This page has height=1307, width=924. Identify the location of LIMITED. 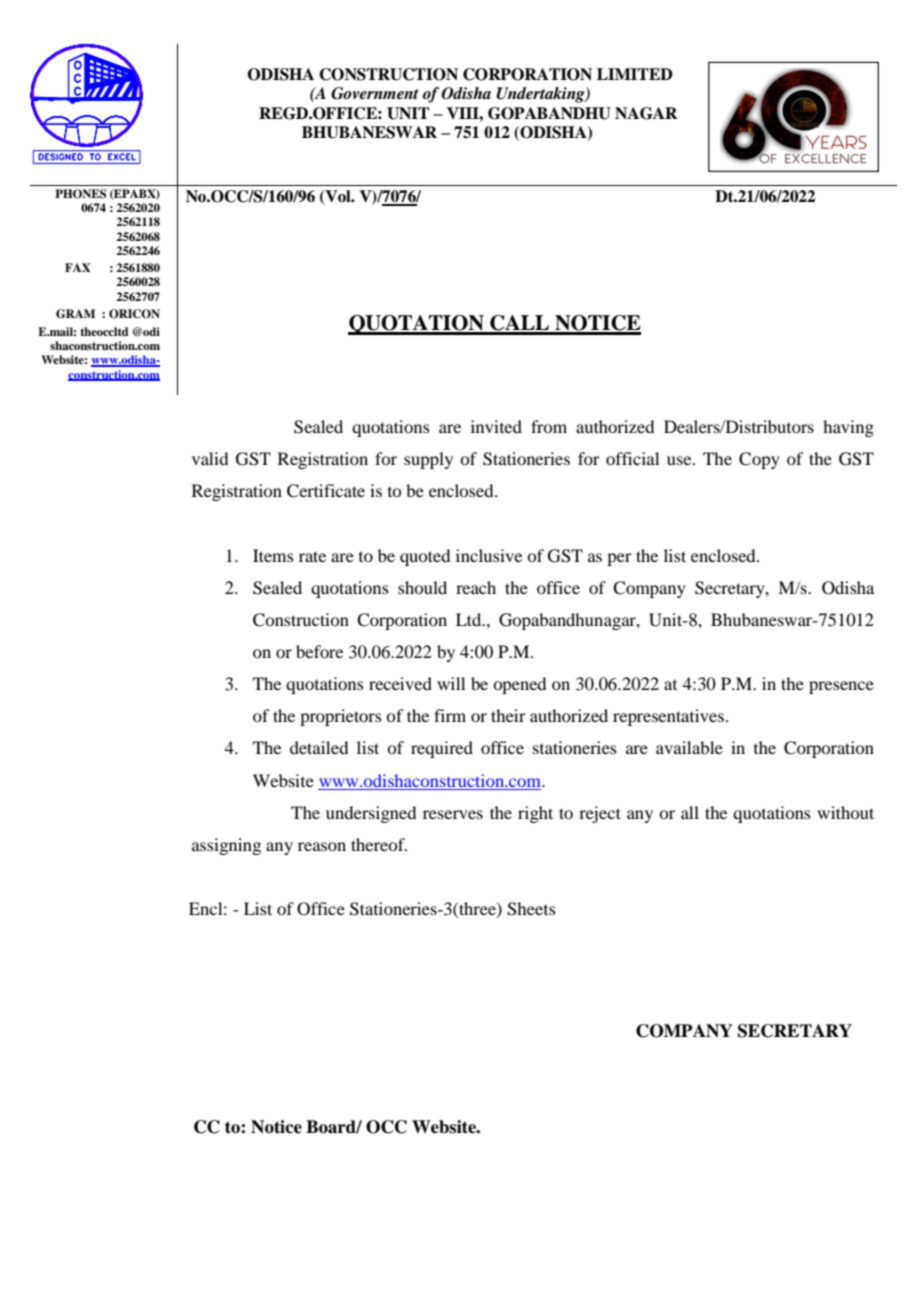
(635, 74).
